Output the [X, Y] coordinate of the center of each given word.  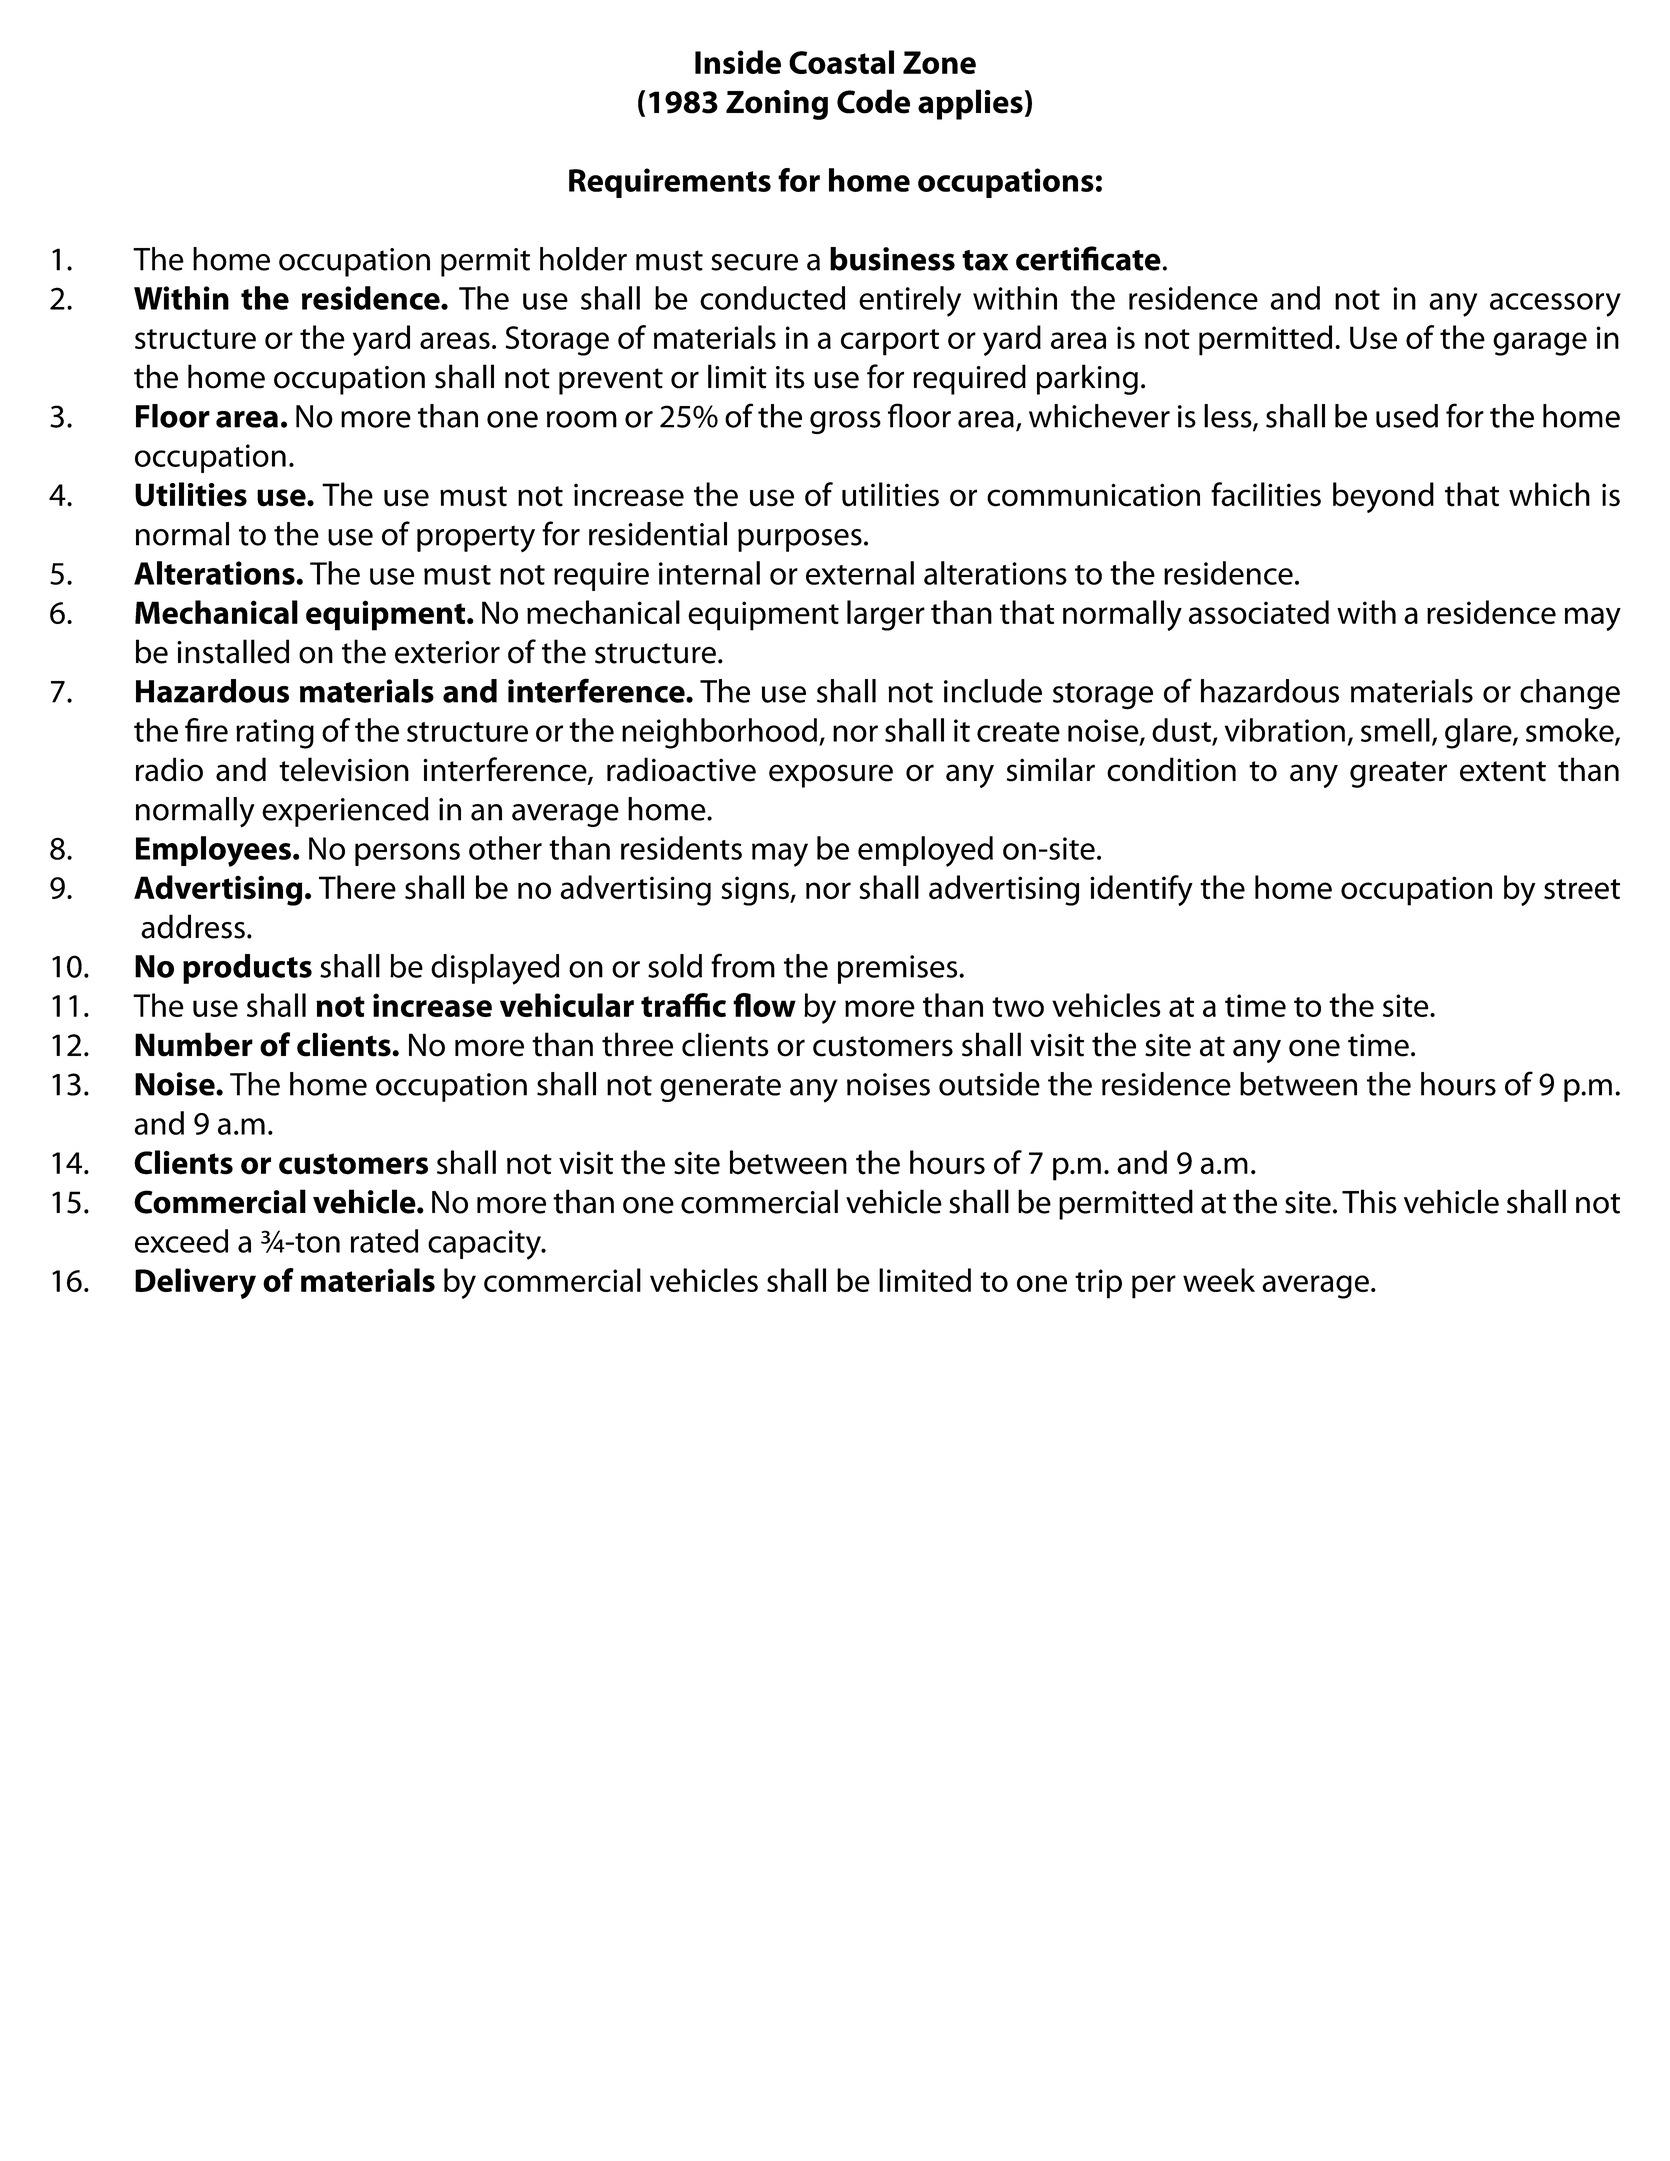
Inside [738, 62]
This [1369, 1201]
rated [384, 1241]
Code [873, 101]
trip [1098, 1284]
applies [970, 104]
